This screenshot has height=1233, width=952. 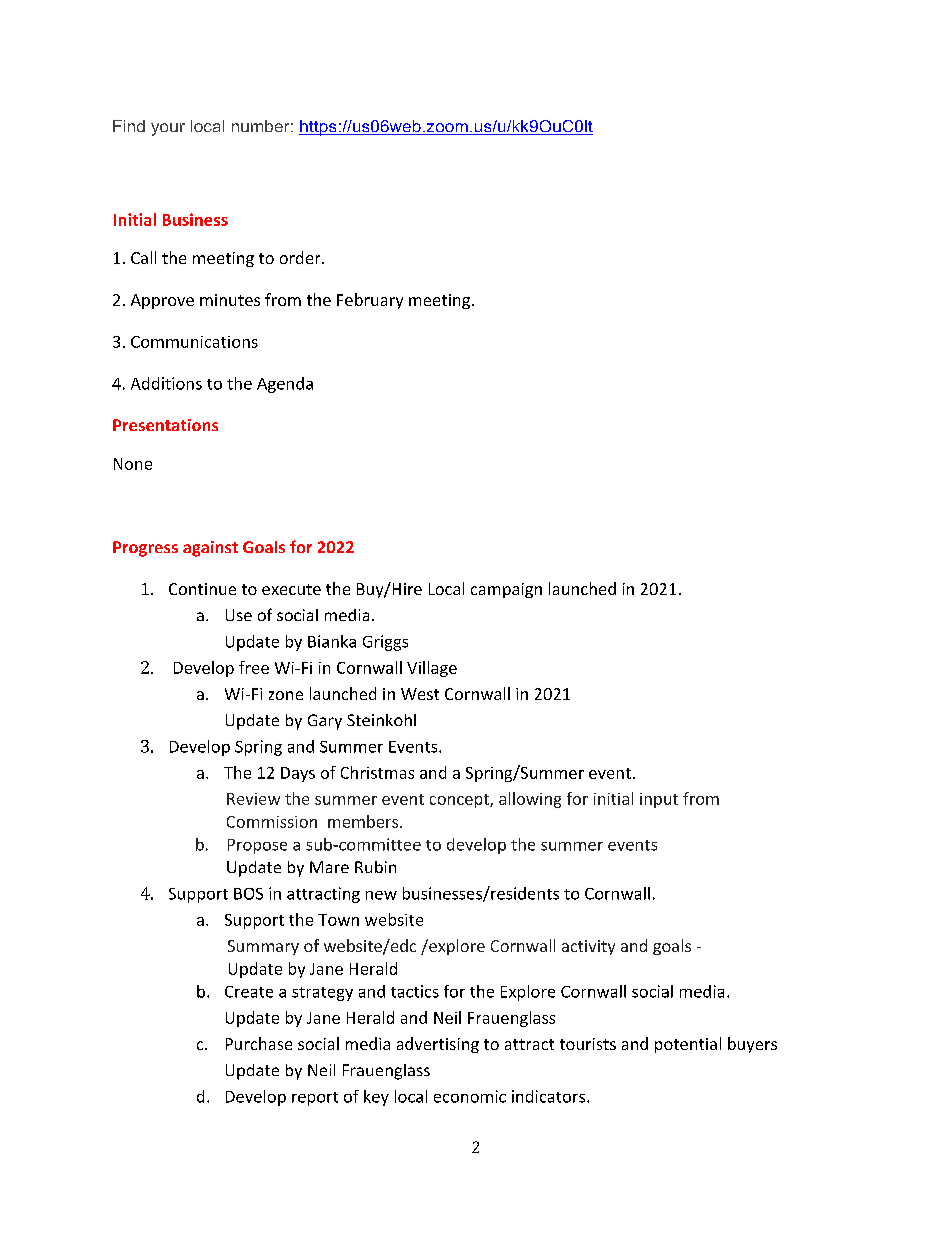 What do you see at coordinates (438, 1045) in the screenshot?
I see `advertising` at bounding box center [438, 1045].
